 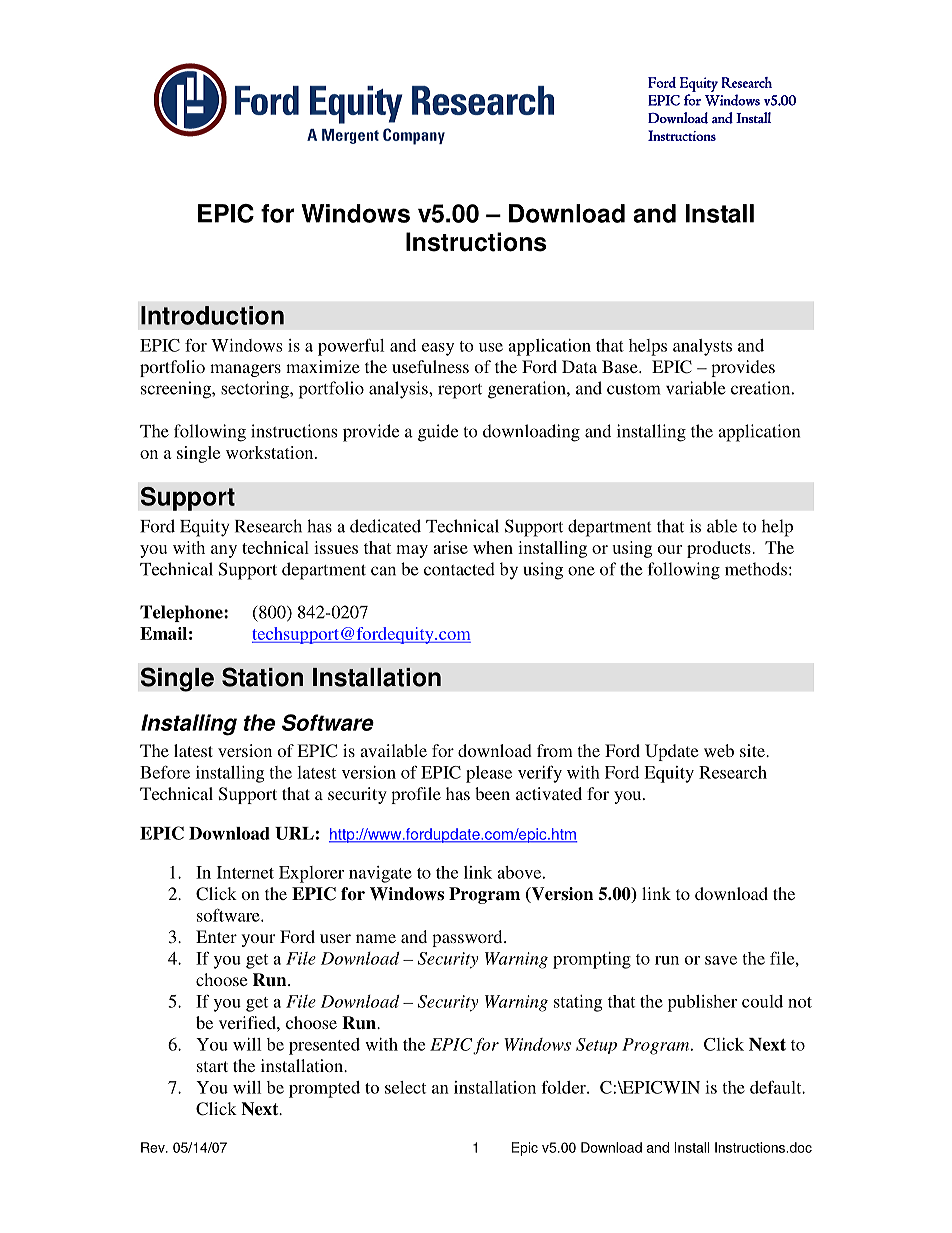 What do you see at coordinates (702, 347) in the image?
I see `analysts` at bounding box center [702, 347].
